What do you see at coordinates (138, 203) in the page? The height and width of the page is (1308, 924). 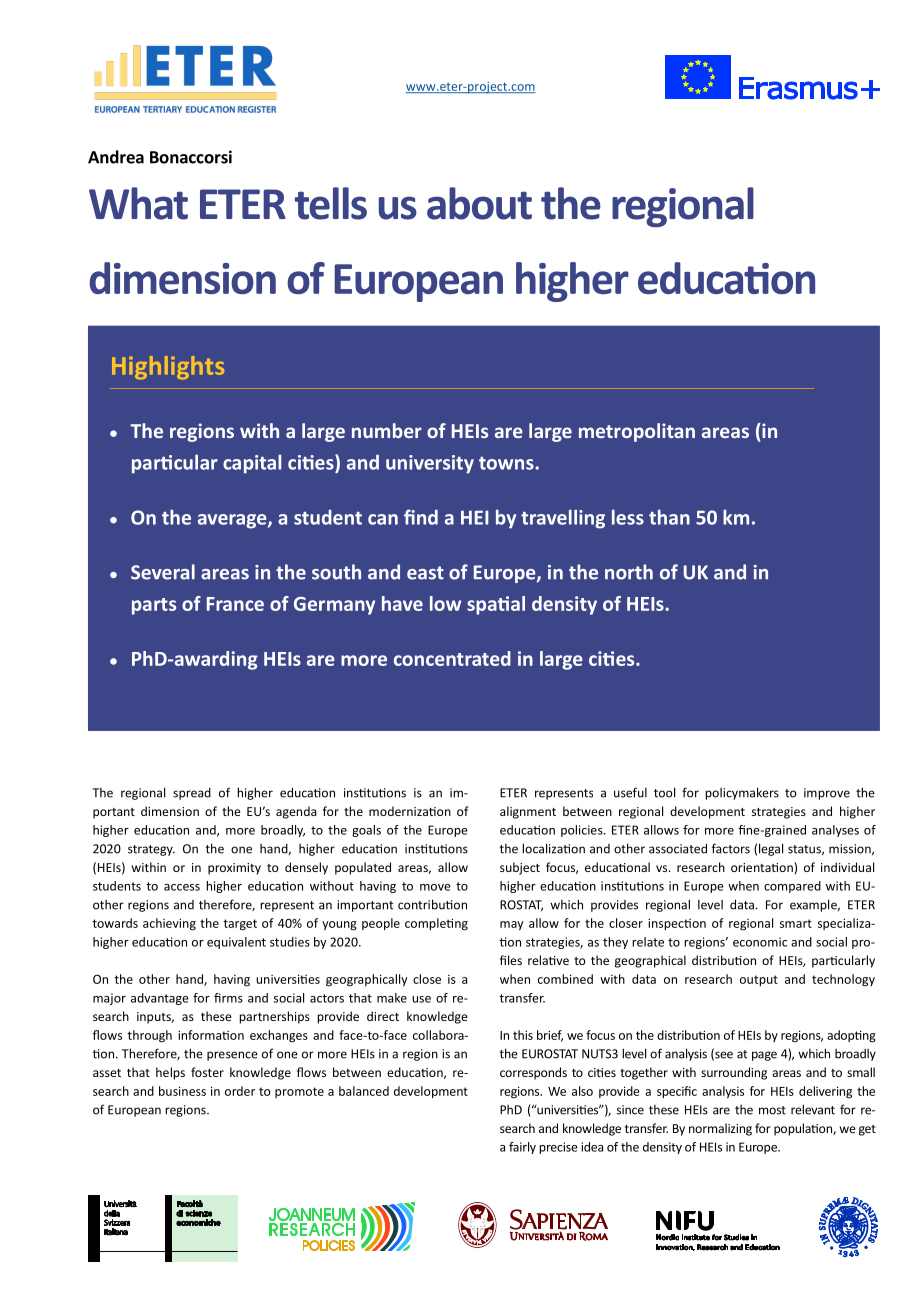 I see `What` at bounding box center [138, 203].
